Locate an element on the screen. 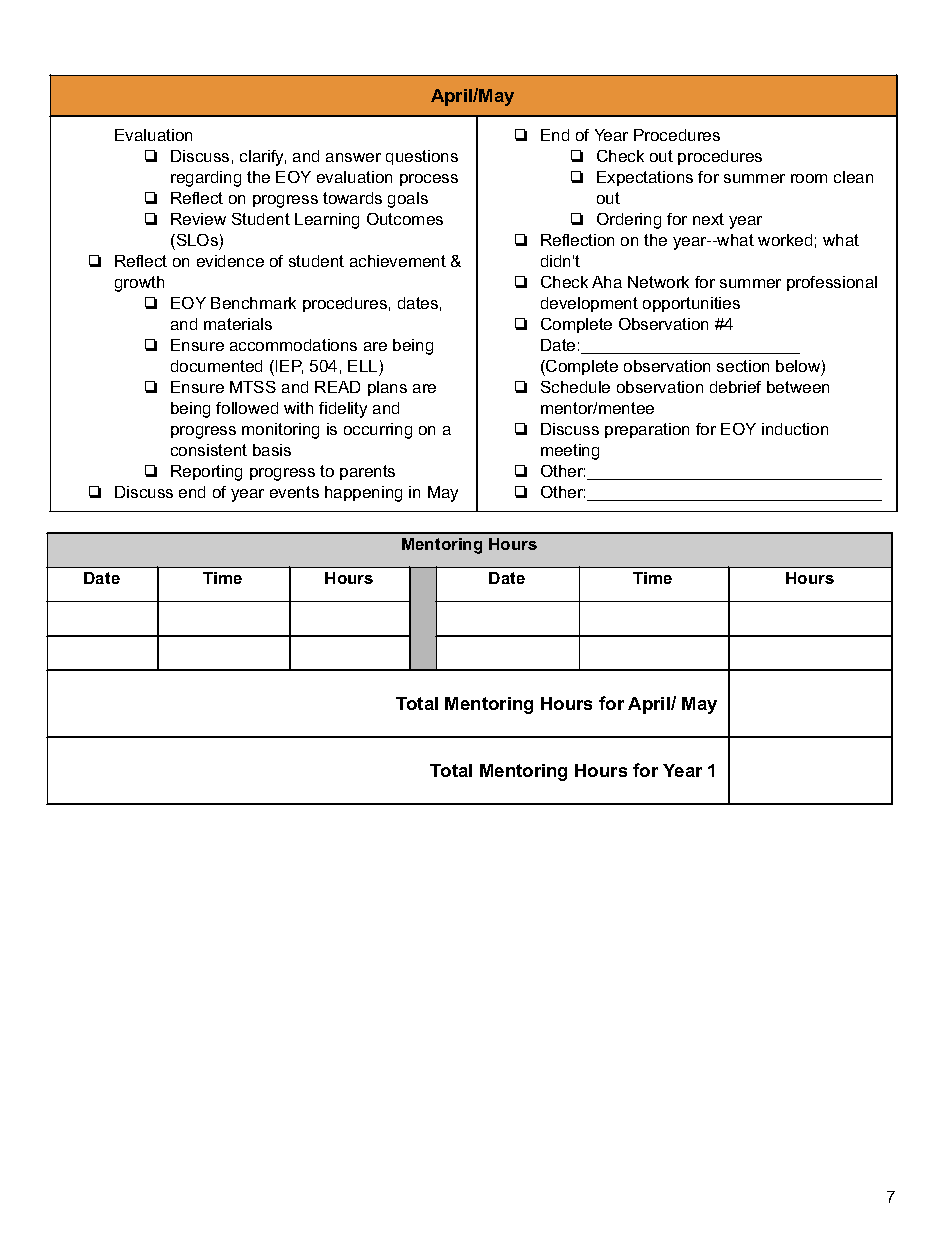  Reporting is located at coordinates (206, 473).
